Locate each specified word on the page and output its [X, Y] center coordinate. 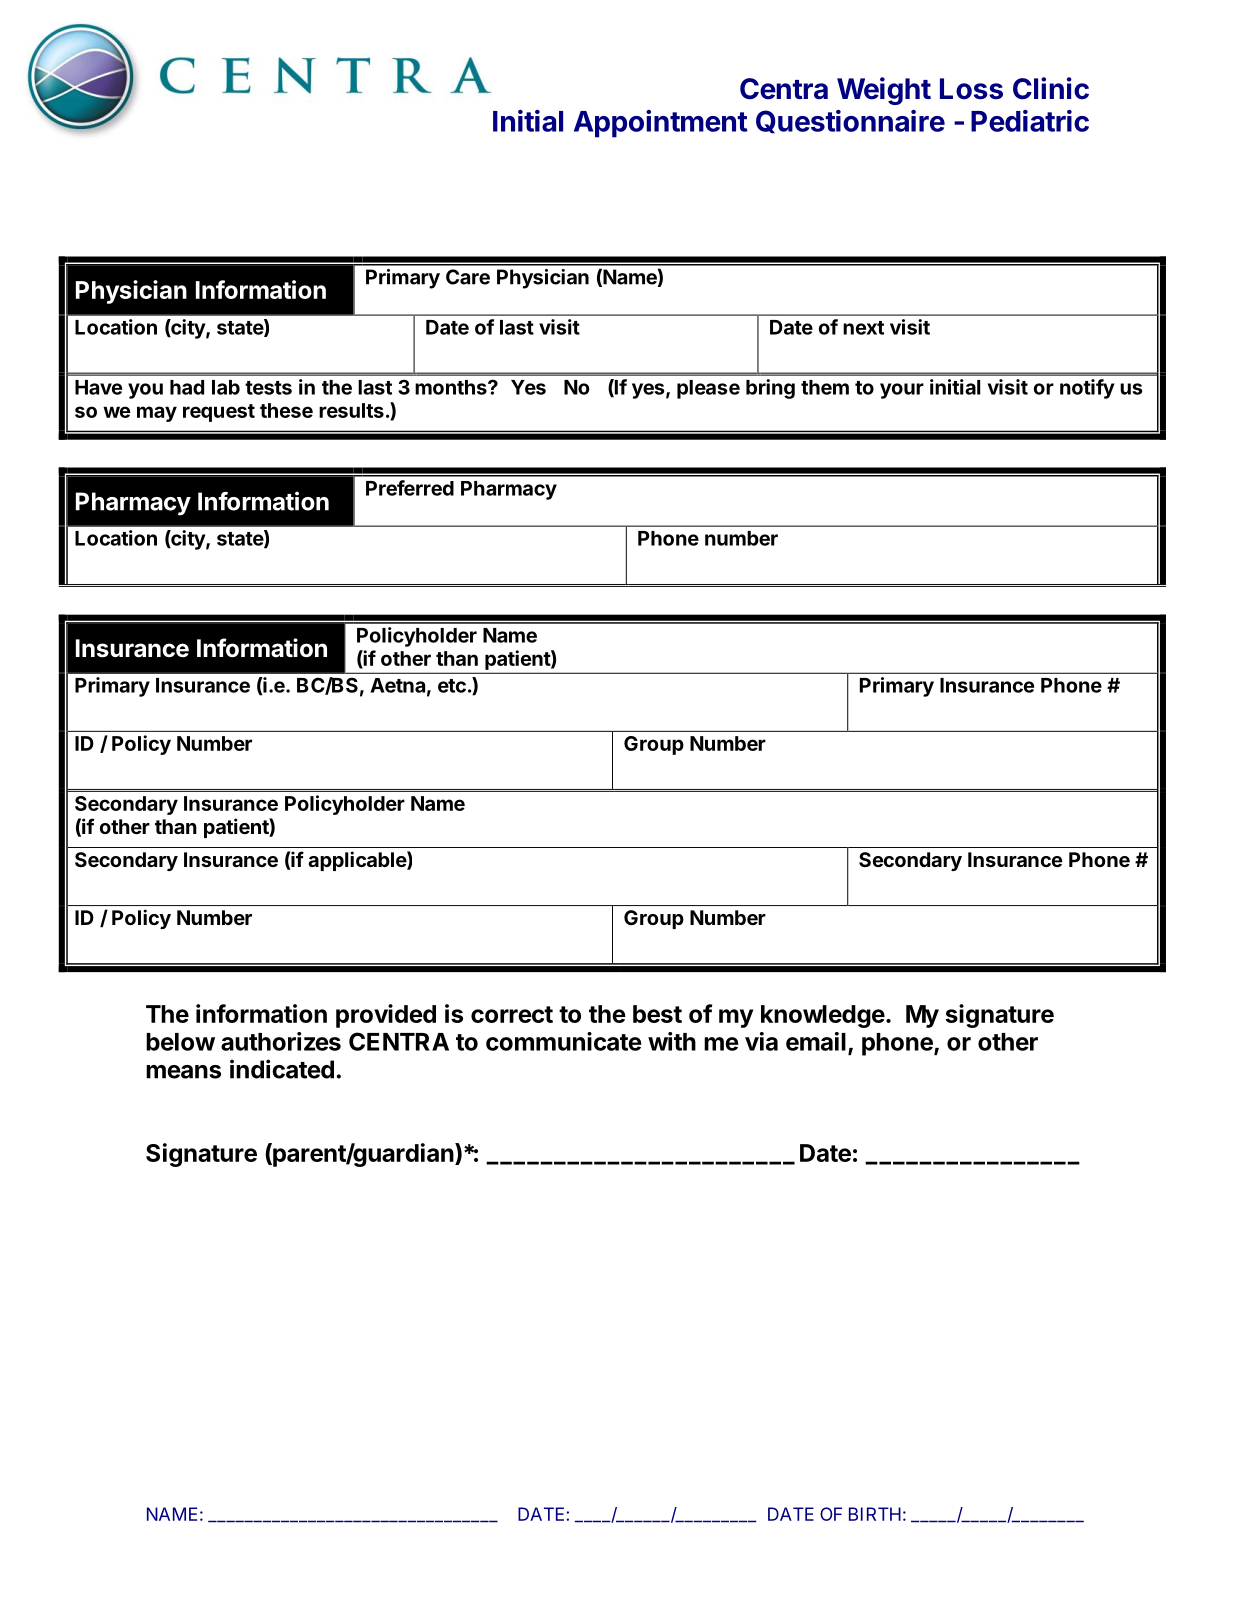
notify [1087, 389]
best [657, 1014]
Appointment [660, 124]
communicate [564, 1041]
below [180, 1042]
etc [452, 686]
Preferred [410, 488]
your [902, 391]
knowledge [823, 1016]
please [708, 389]
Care [468, 277]
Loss [971, 89]
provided [386, 1016]
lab [226, 387]
